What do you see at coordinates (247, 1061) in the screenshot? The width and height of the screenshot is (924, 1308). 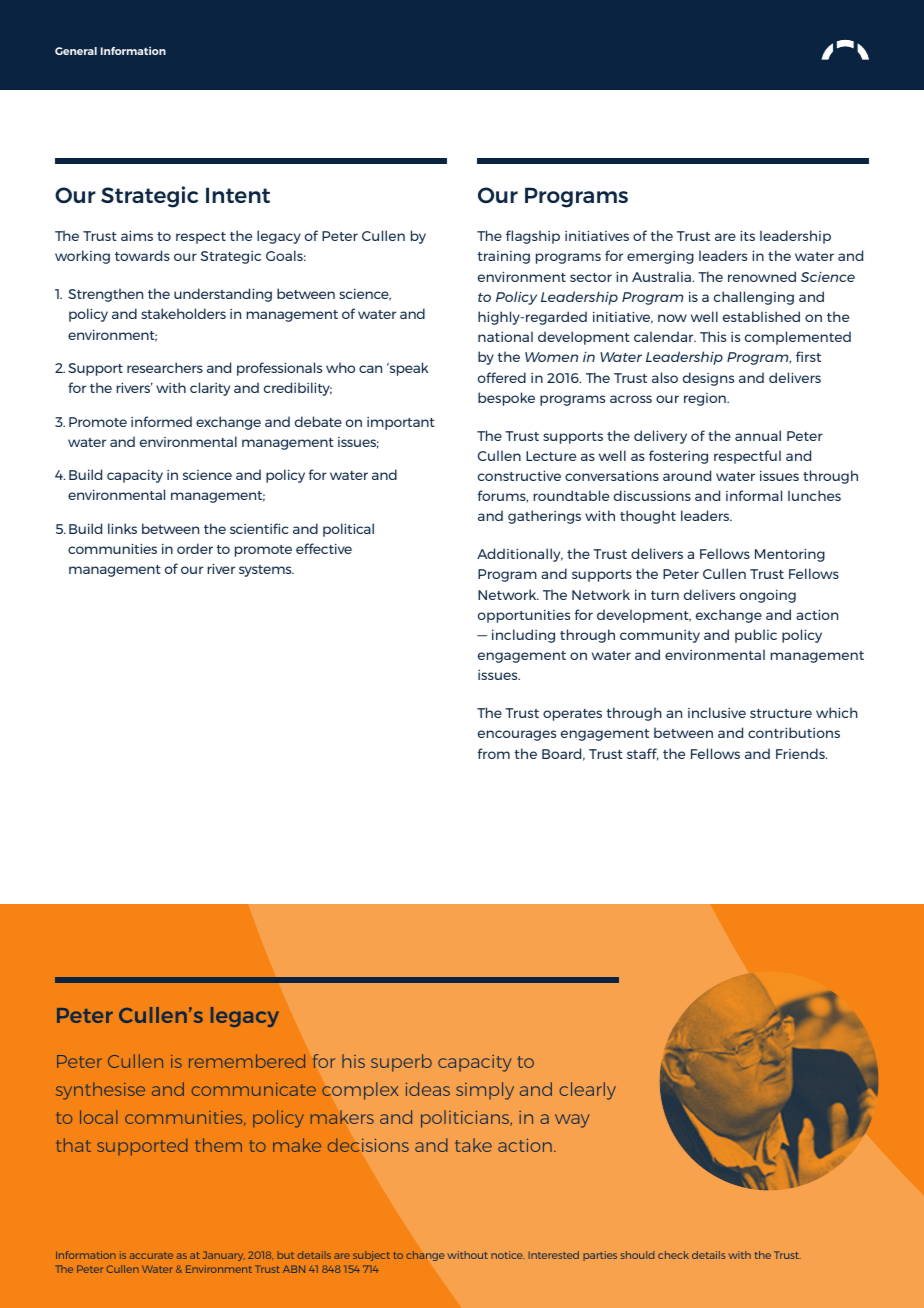 I see `remembered` at bounding box center [247, 1061].
